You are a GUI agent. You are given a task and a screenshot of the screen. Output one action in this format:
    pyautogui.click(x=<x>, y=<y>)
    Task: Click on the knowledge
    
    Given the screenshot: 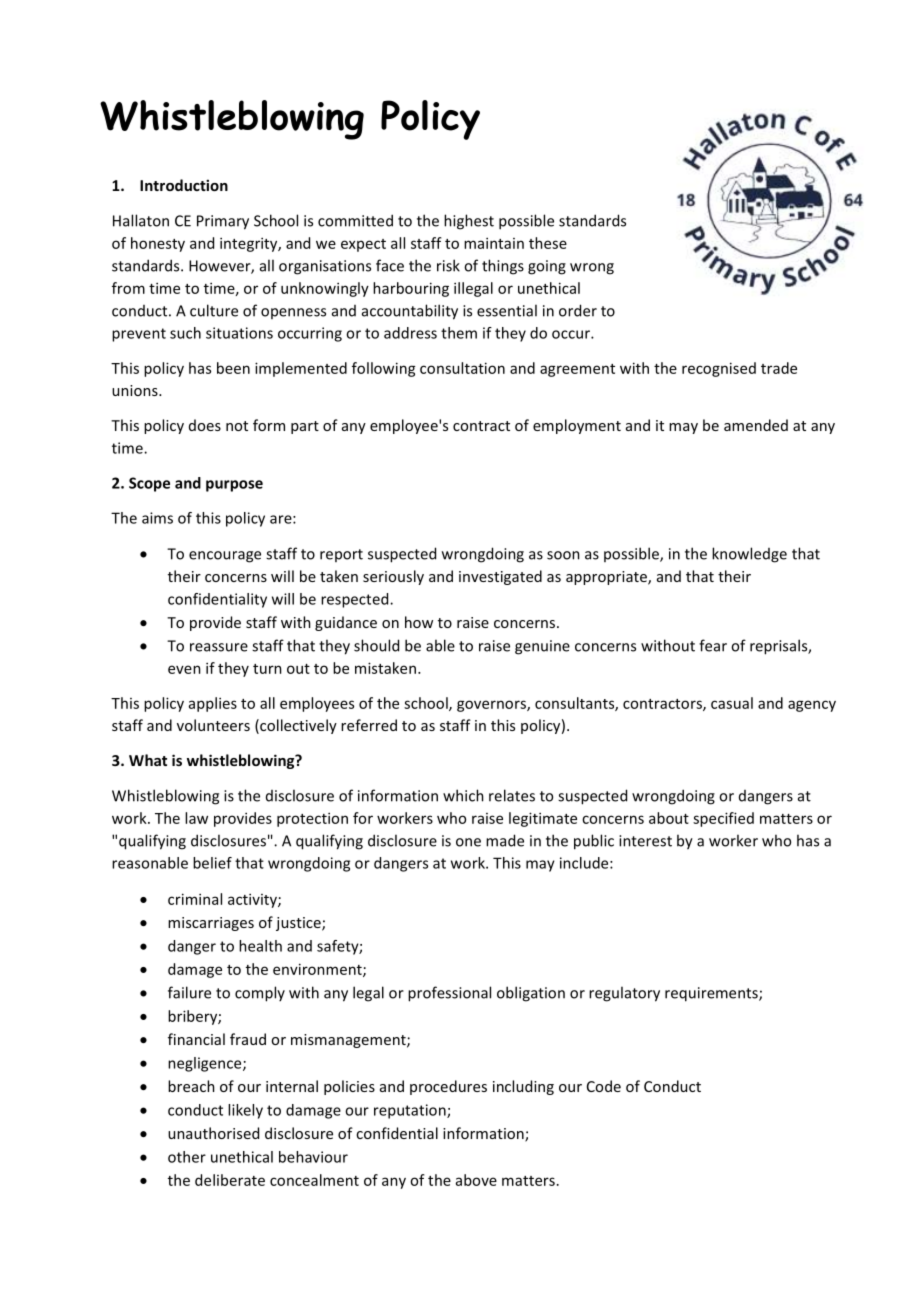 What is the action you would take?
    pyautogui.click(x=749, y=555)
